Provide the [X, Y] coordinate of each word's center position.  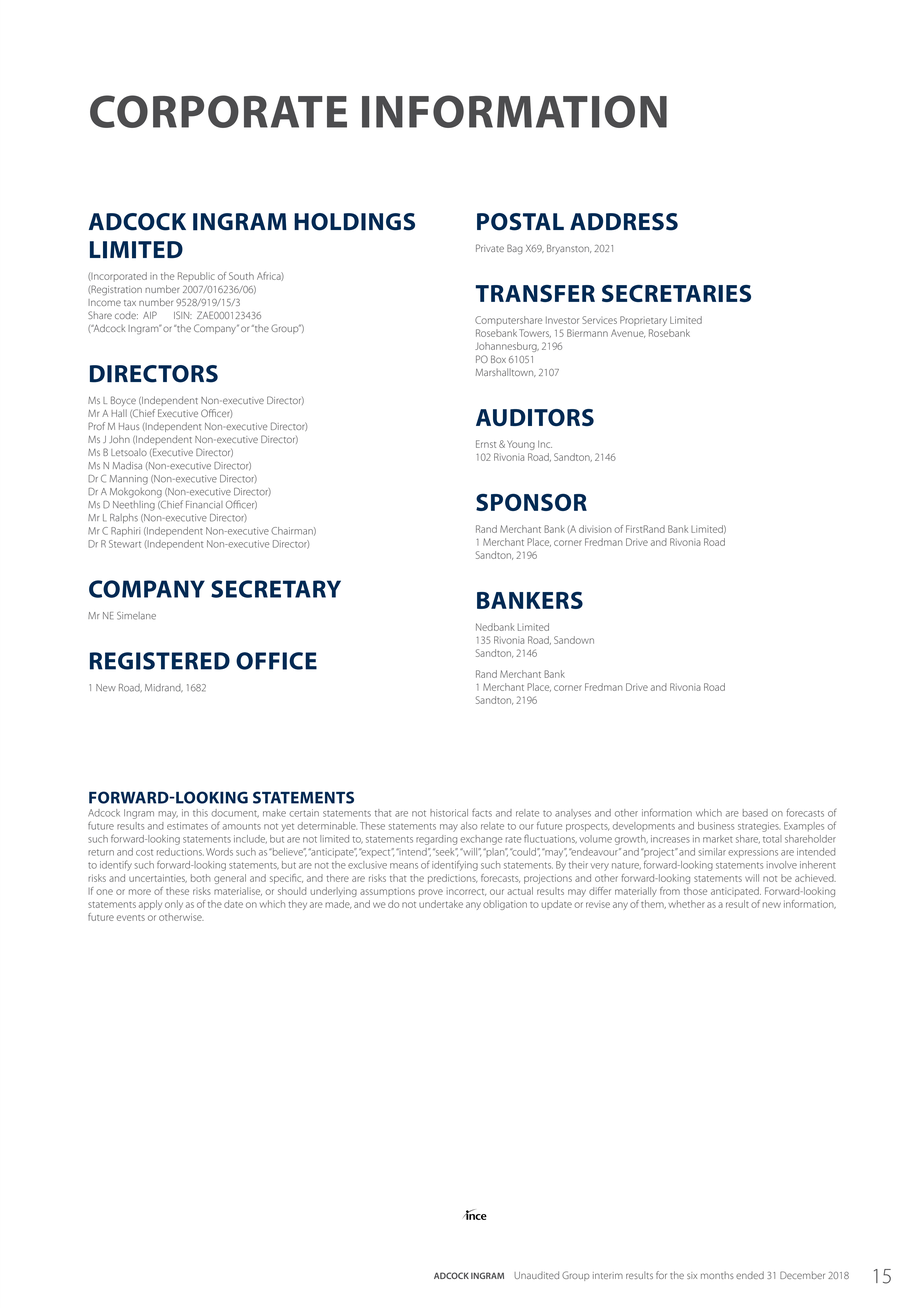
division [595, 529]
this [200, 813]
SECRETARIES [676, 293]
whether [686, 904]
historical [449, 813]
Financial [204, 505]
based [755, 813]
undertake [441, 904]
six [692, 1275]
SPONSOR [531, 502]
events [131, 918]
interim [608, 1275]
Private [490, 248]
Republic [196, 277]
